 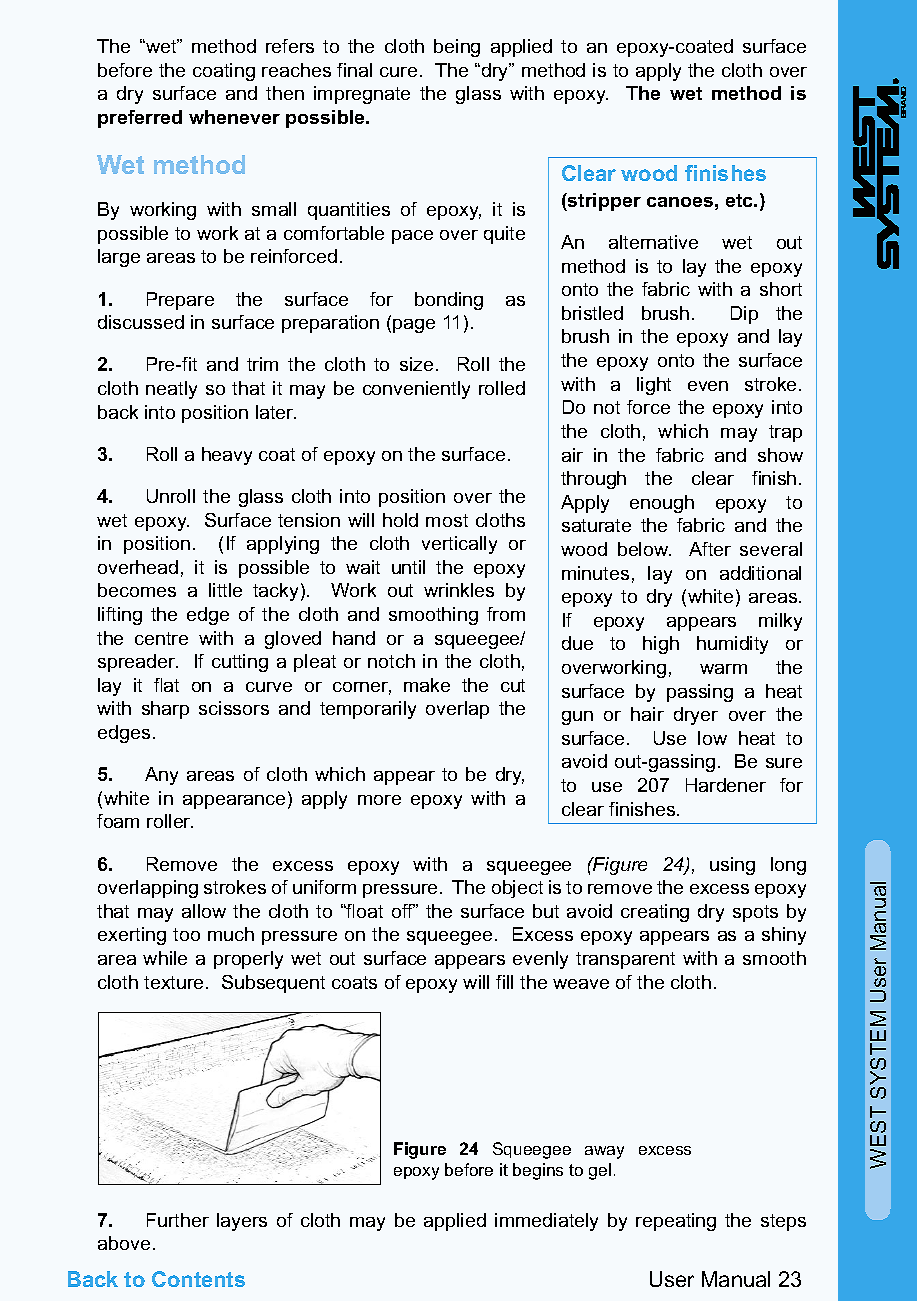 What do you see at coordinates (732, 866) in the screenshot?
I see `using` at bounding box center [732, 866].
